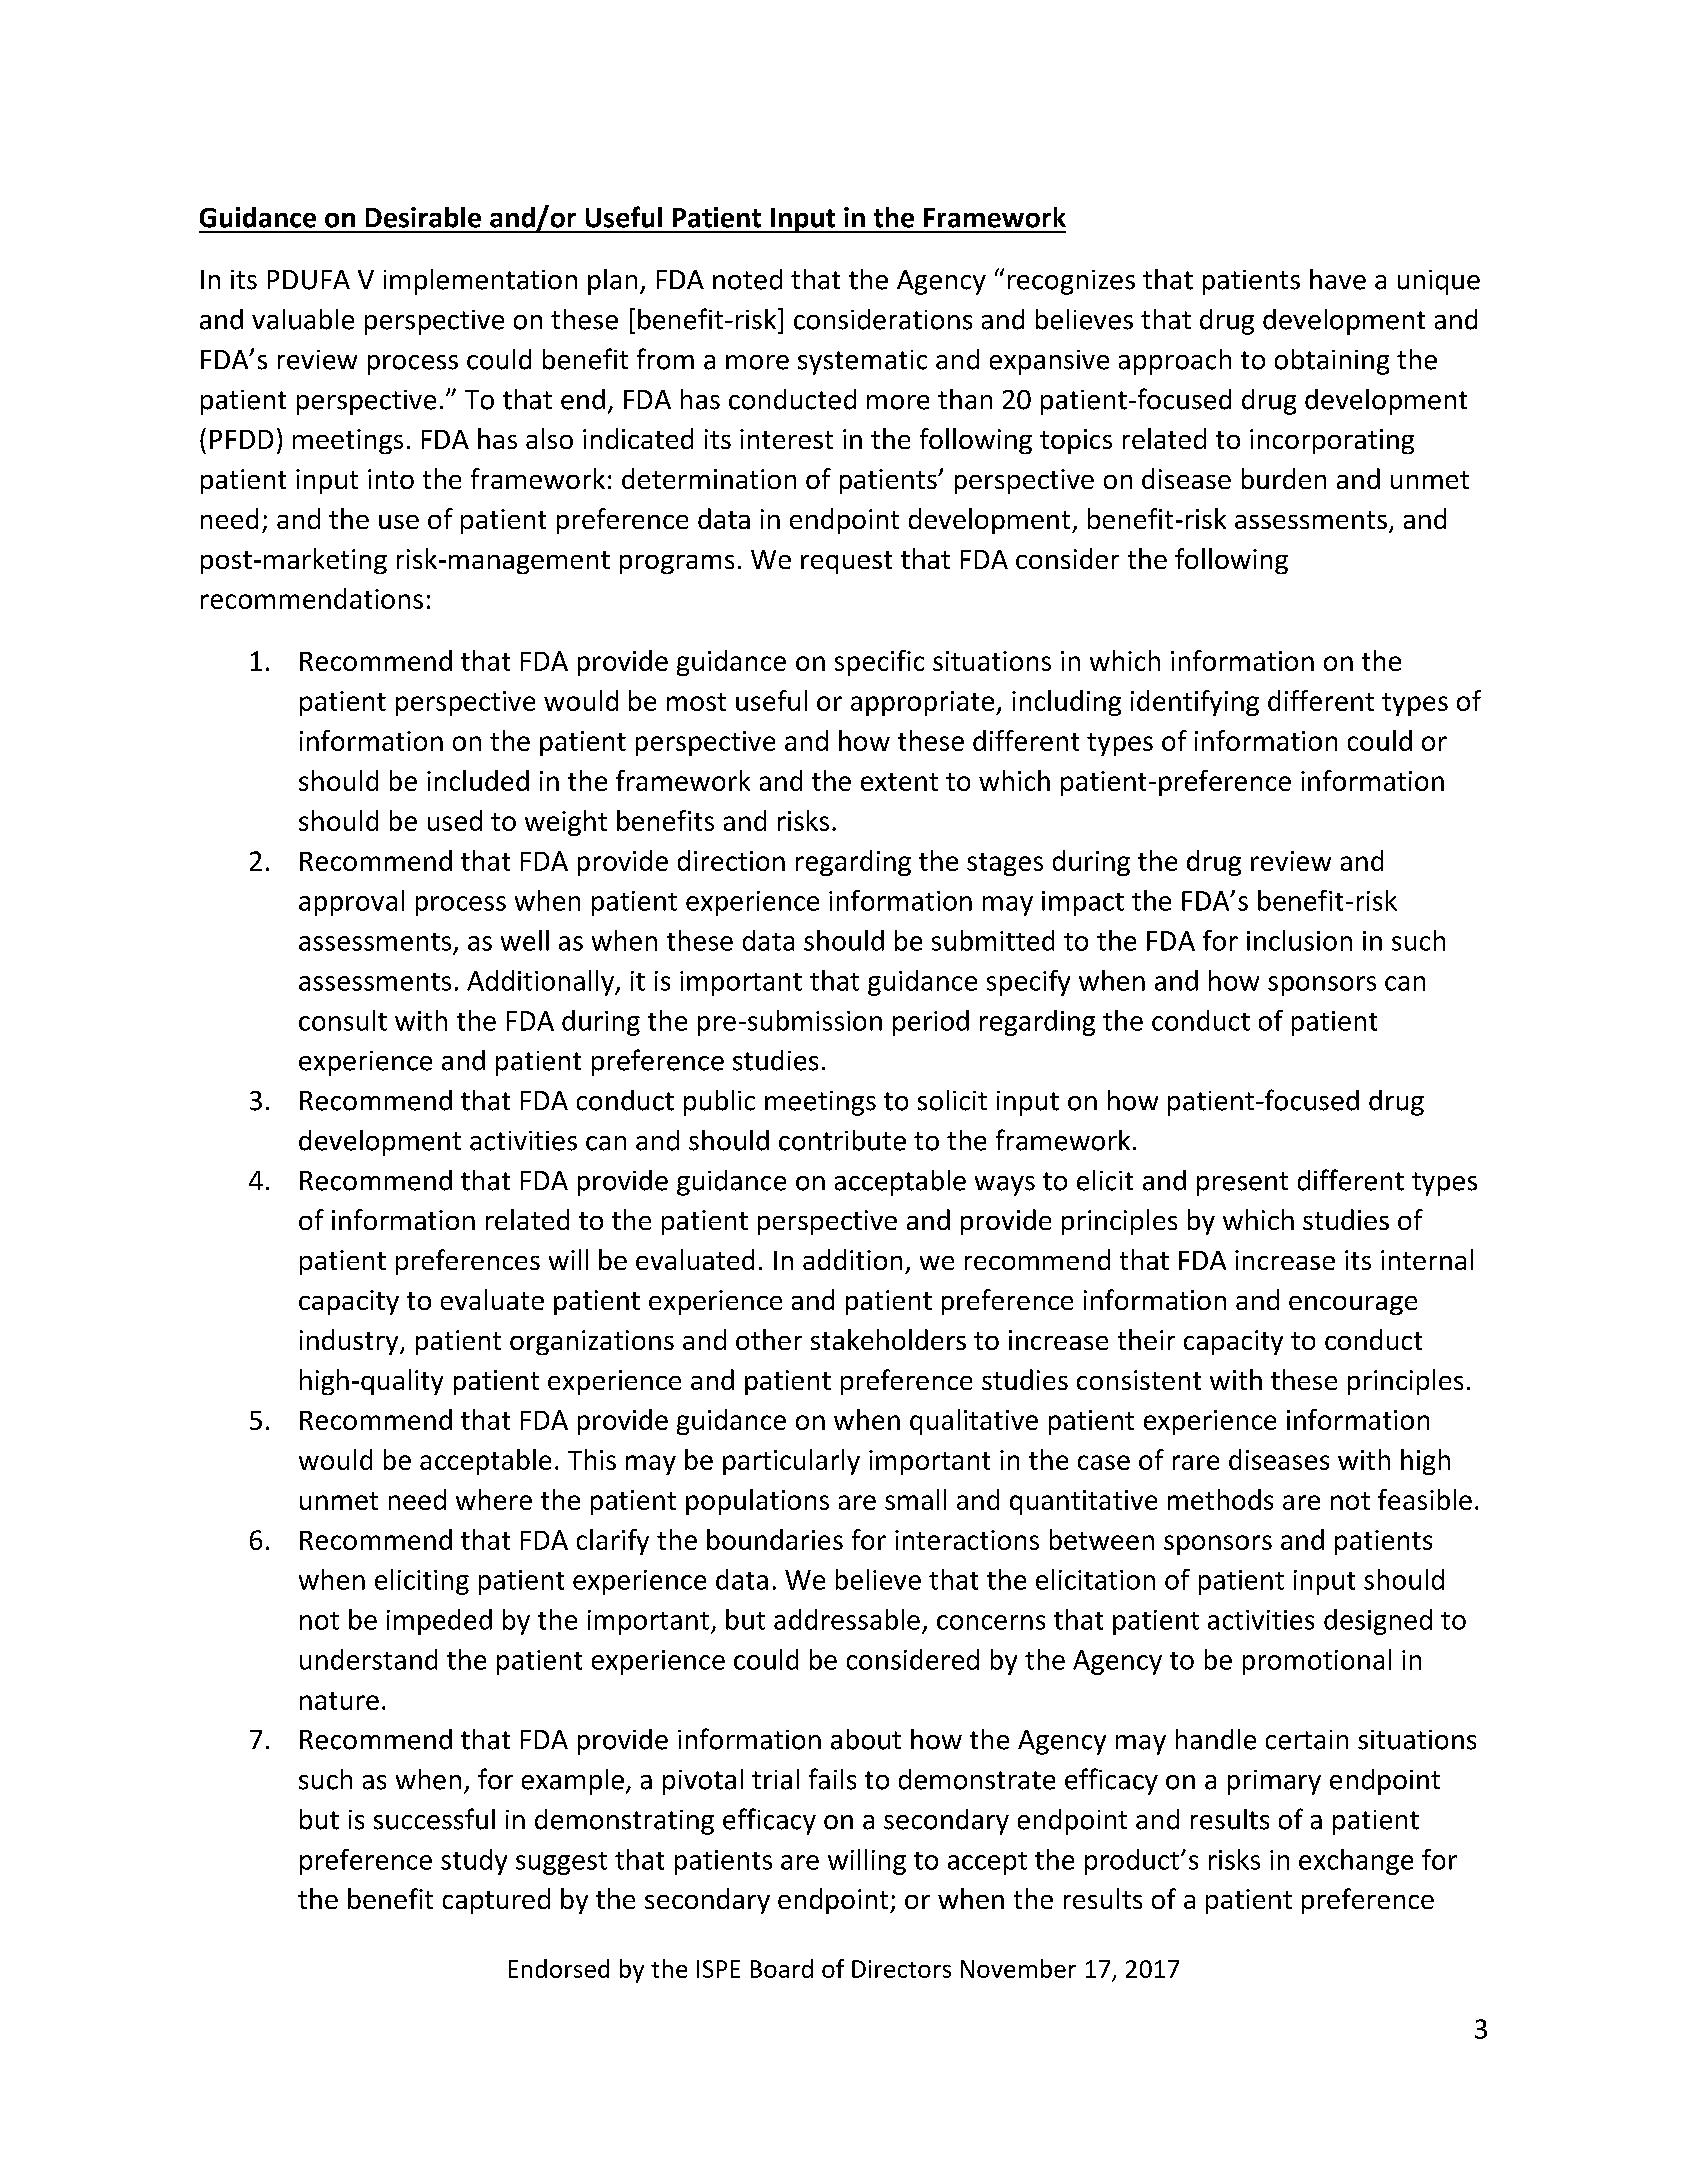 The height and width of the page is (2183, 1687). What do you see at coordinates (480, 282) in the page?
I see `implementation` at bounding box center [480, 282].
